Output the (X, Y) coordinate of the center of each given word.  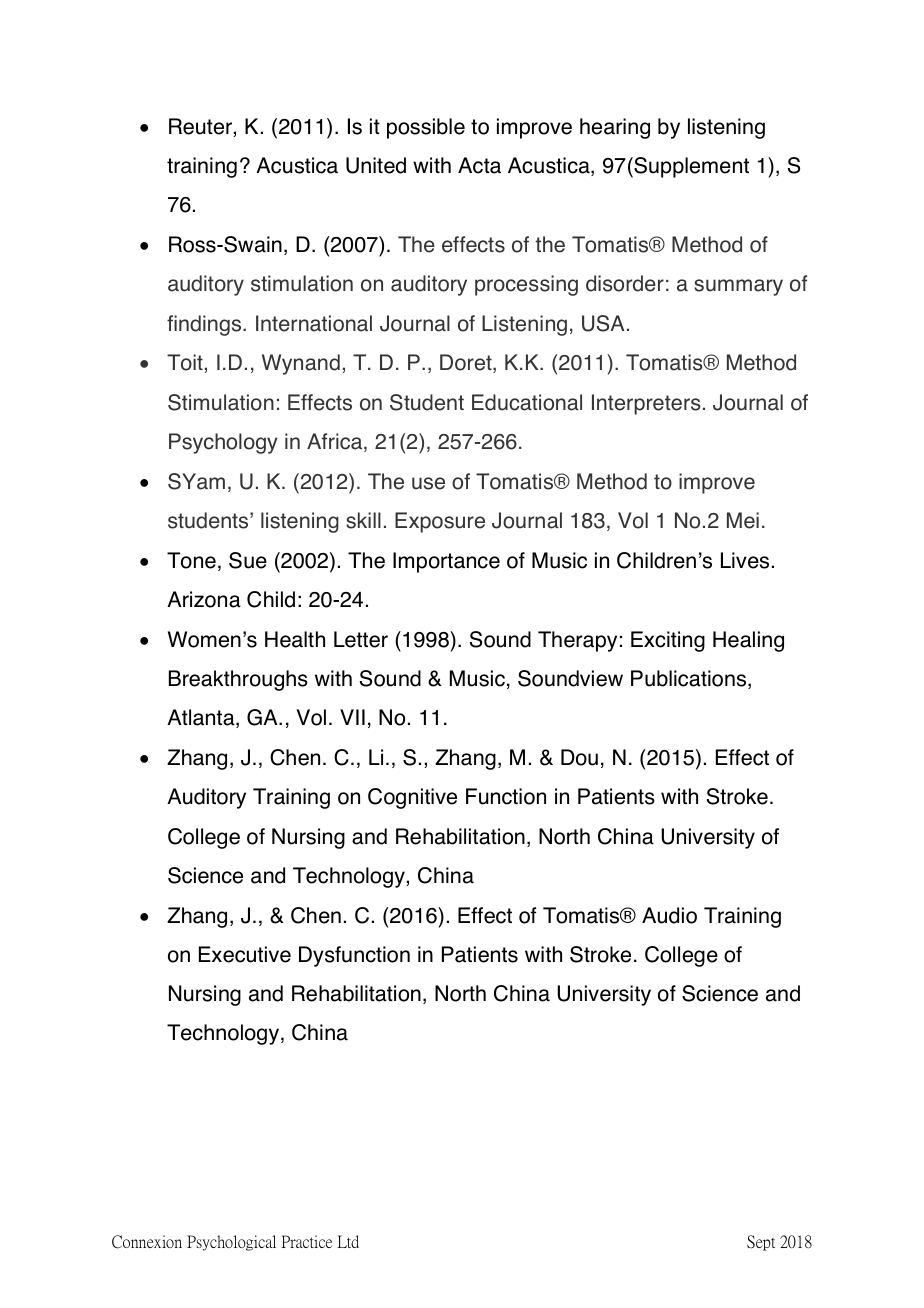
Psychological (231, 1243)
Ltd (348, 1241)
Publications (690, 679)
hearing (615, 128)
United (376, 165)
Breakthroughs (238, 680)
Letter (361, 639)
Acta (479, 165)
